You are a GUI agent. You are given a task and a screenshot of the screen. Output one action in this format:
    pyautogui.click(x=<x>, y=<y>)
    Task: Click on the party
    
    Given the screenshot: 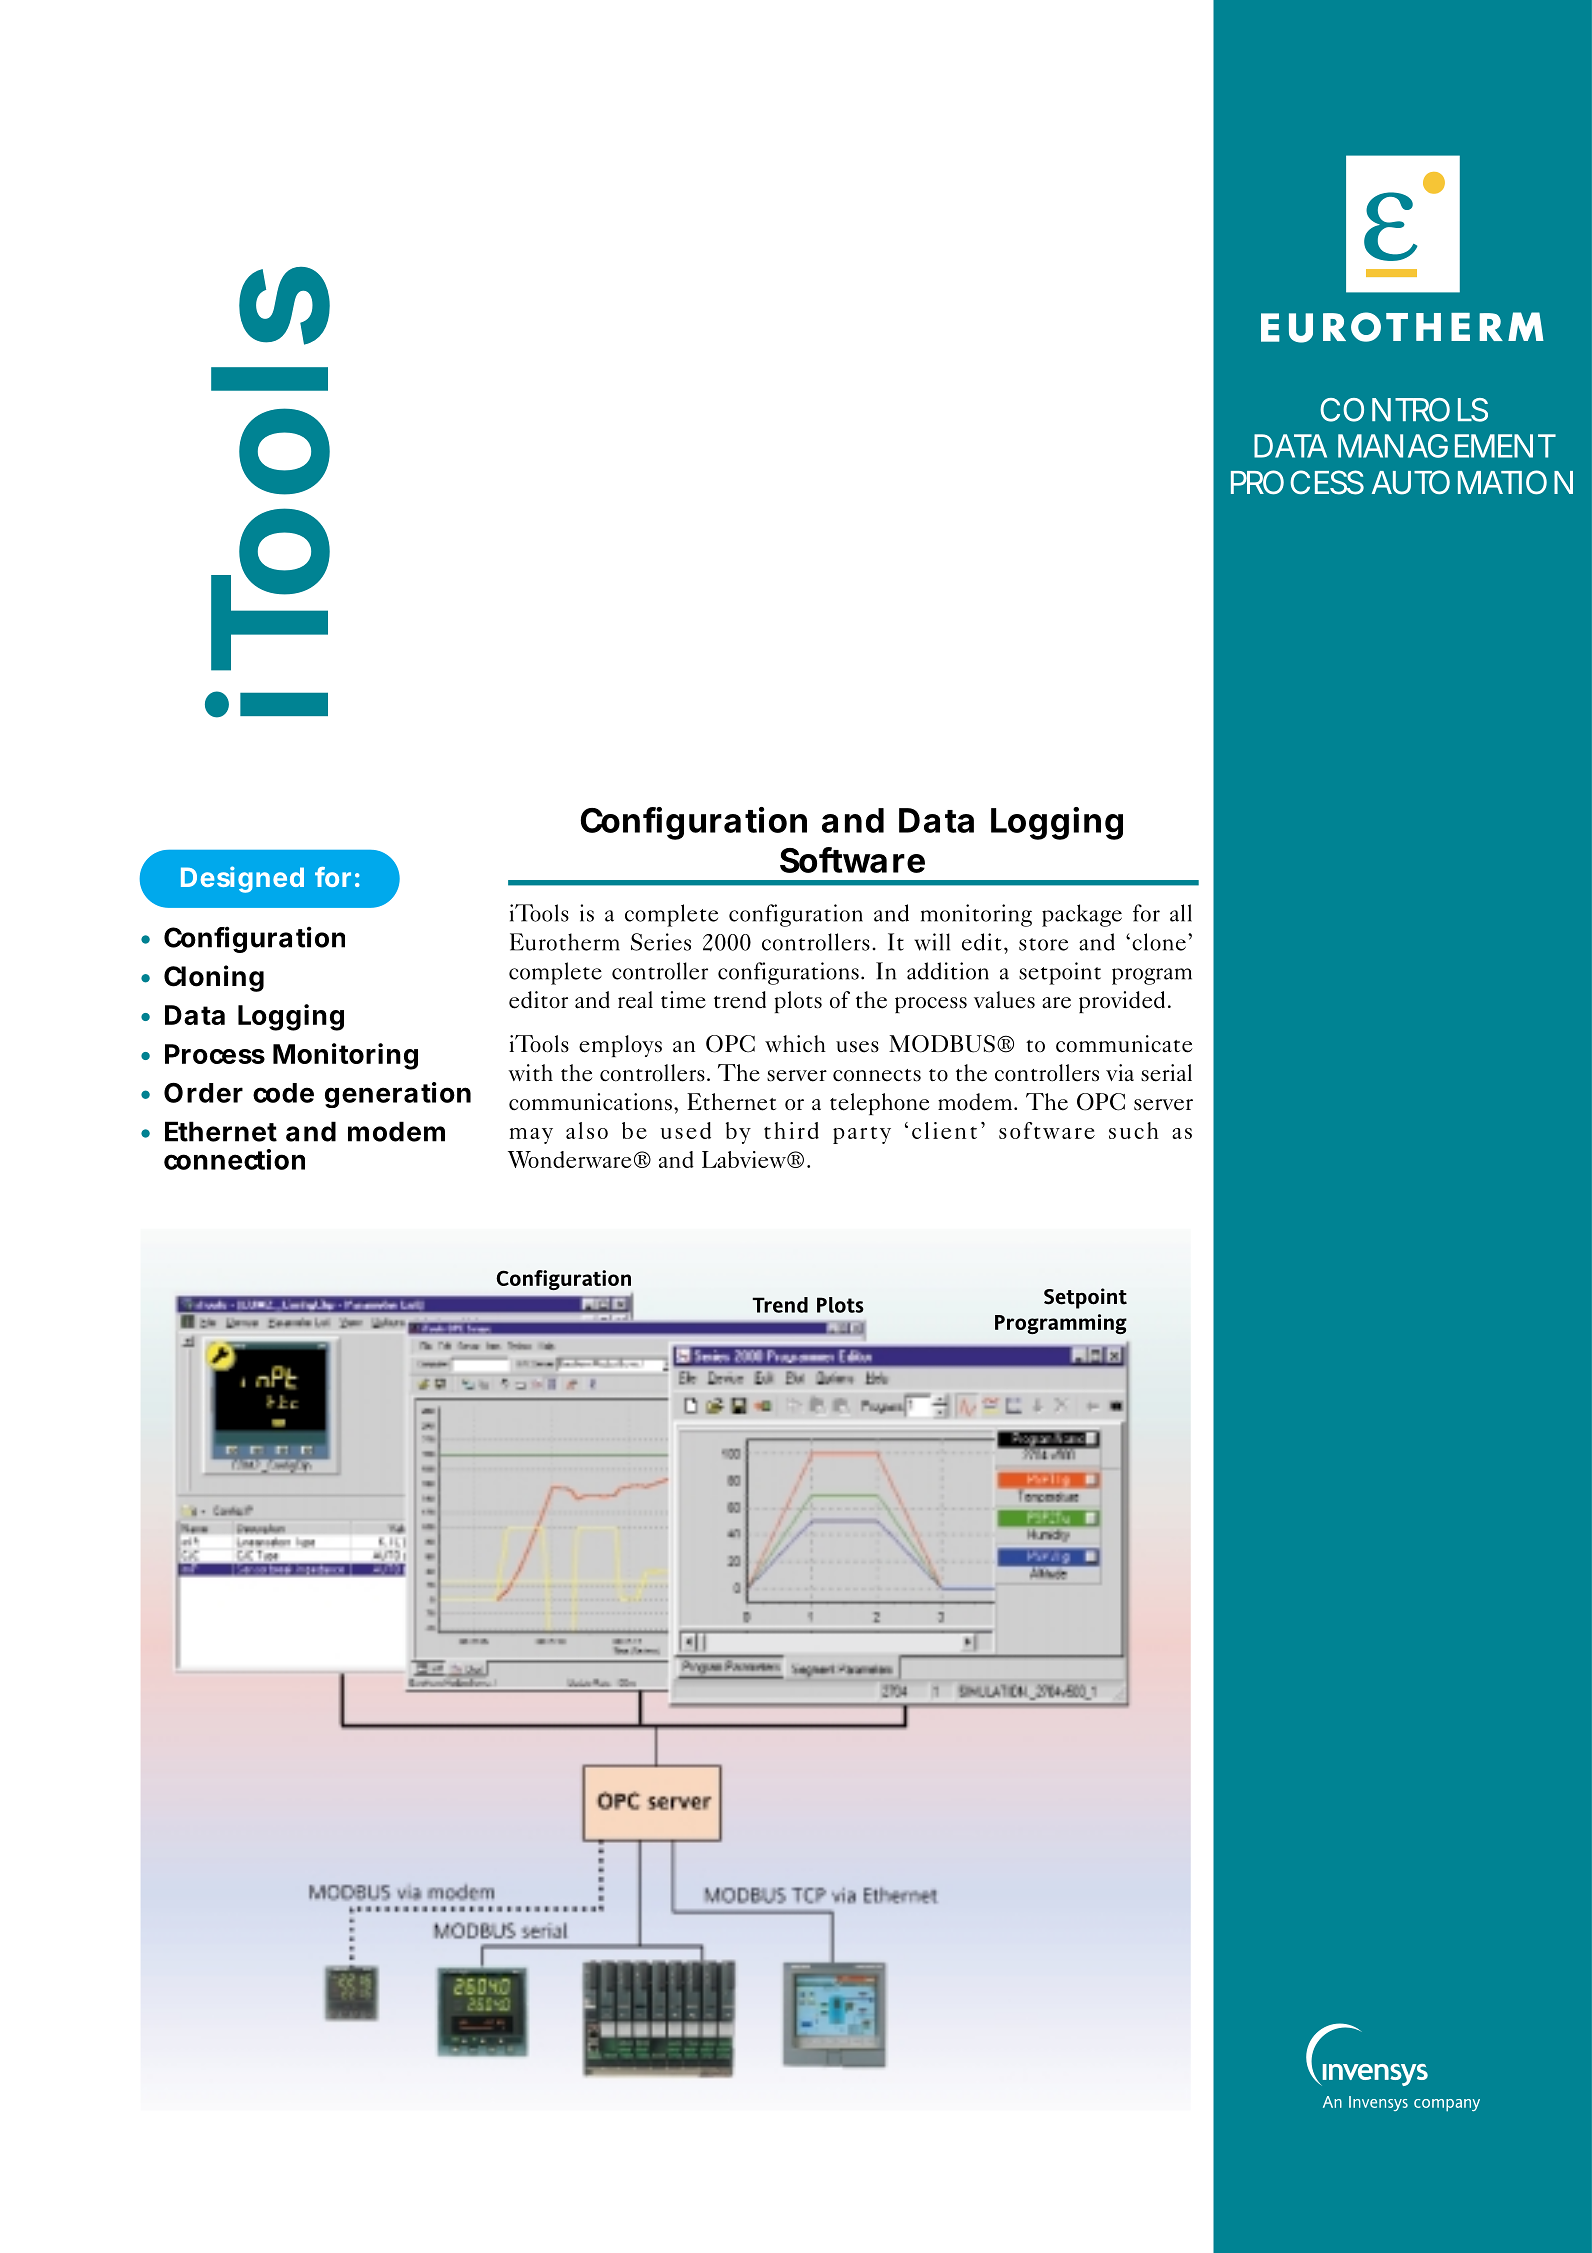 What is the action you would take?
    pyautogui.click(x=862, y=1135)
